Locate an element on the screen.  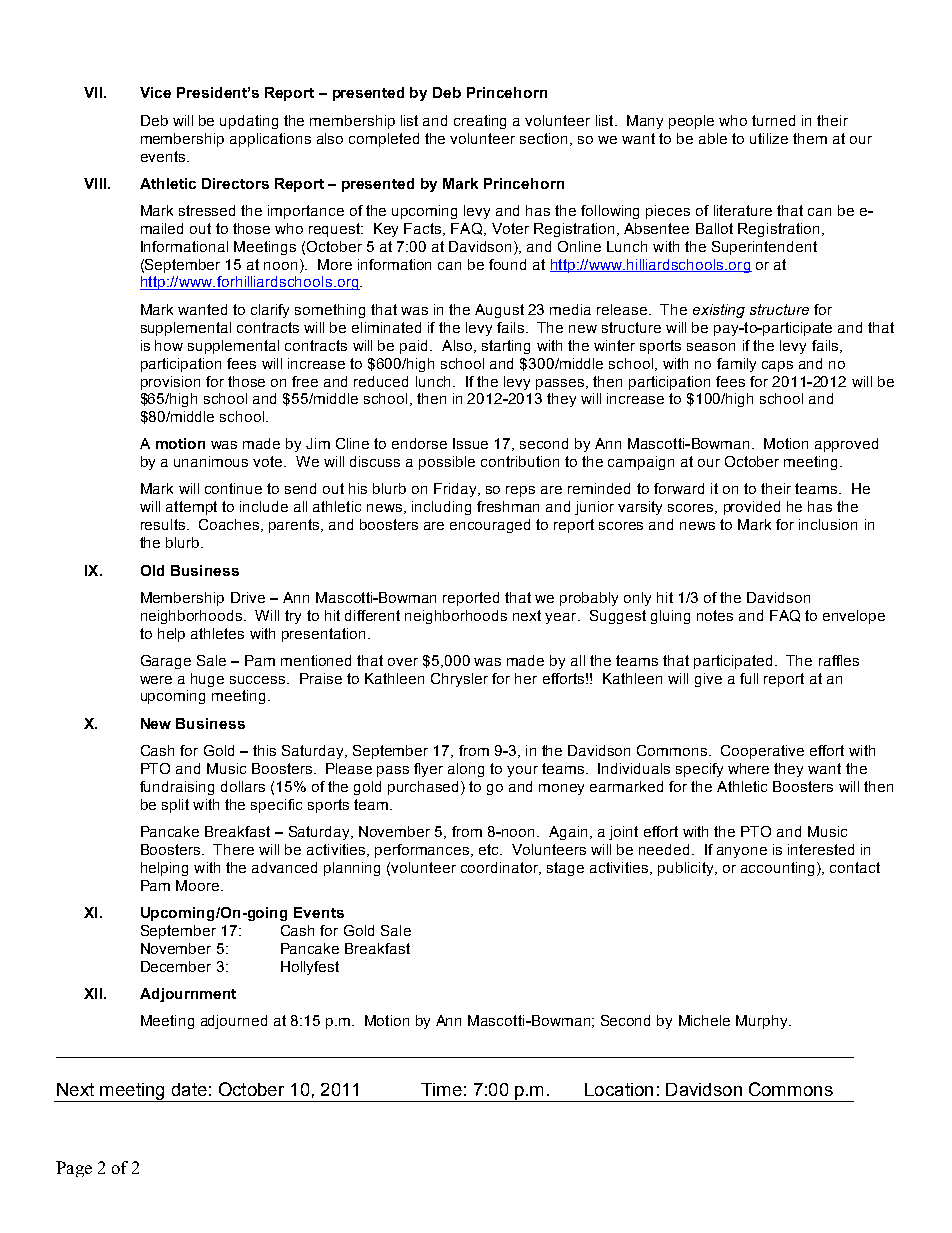
Chrysler is located at coordinates (459, 680).
